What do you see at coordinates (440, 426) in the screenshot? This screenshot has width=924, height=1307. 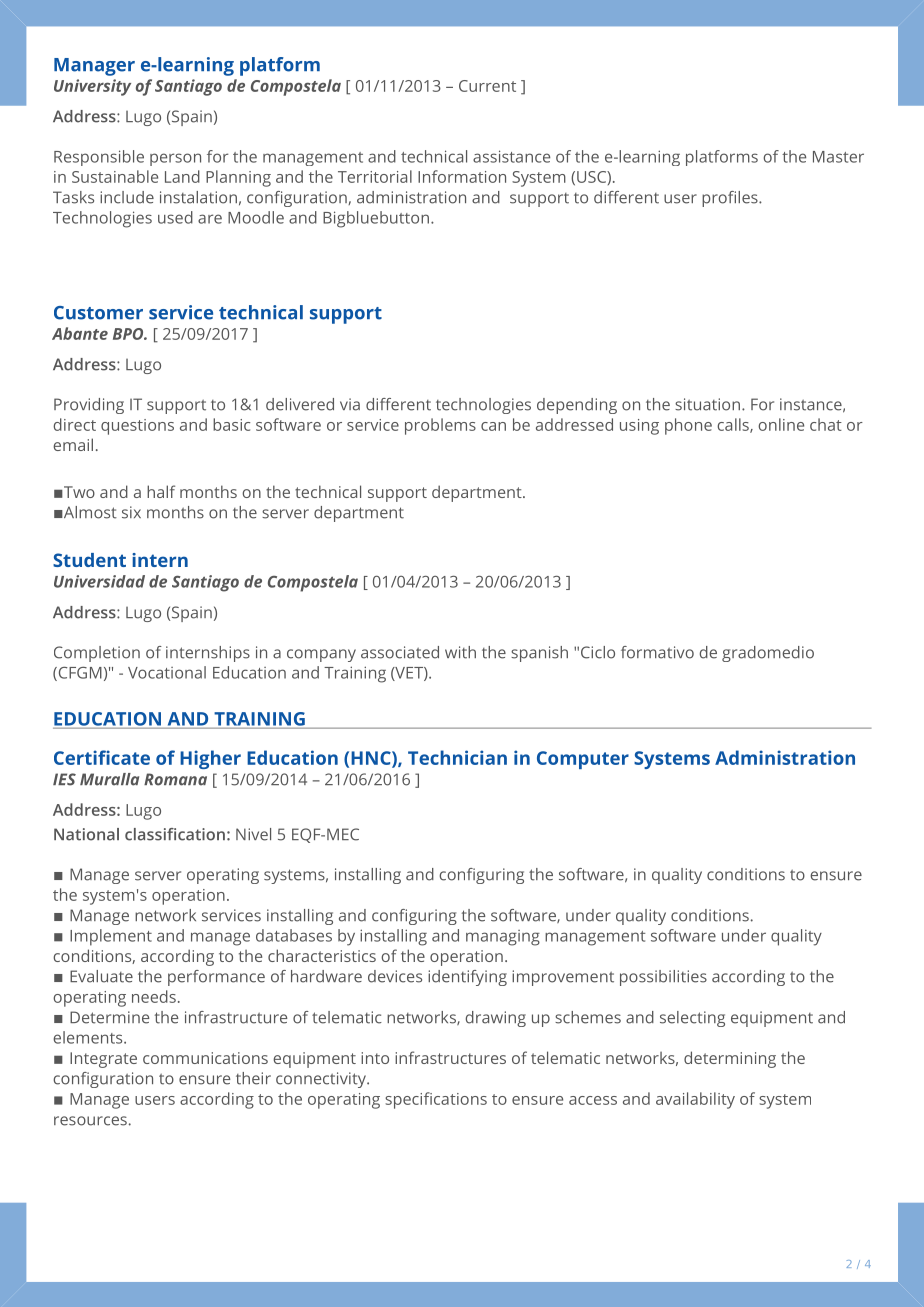 I see `problems` at bounding box center [440, 426].
